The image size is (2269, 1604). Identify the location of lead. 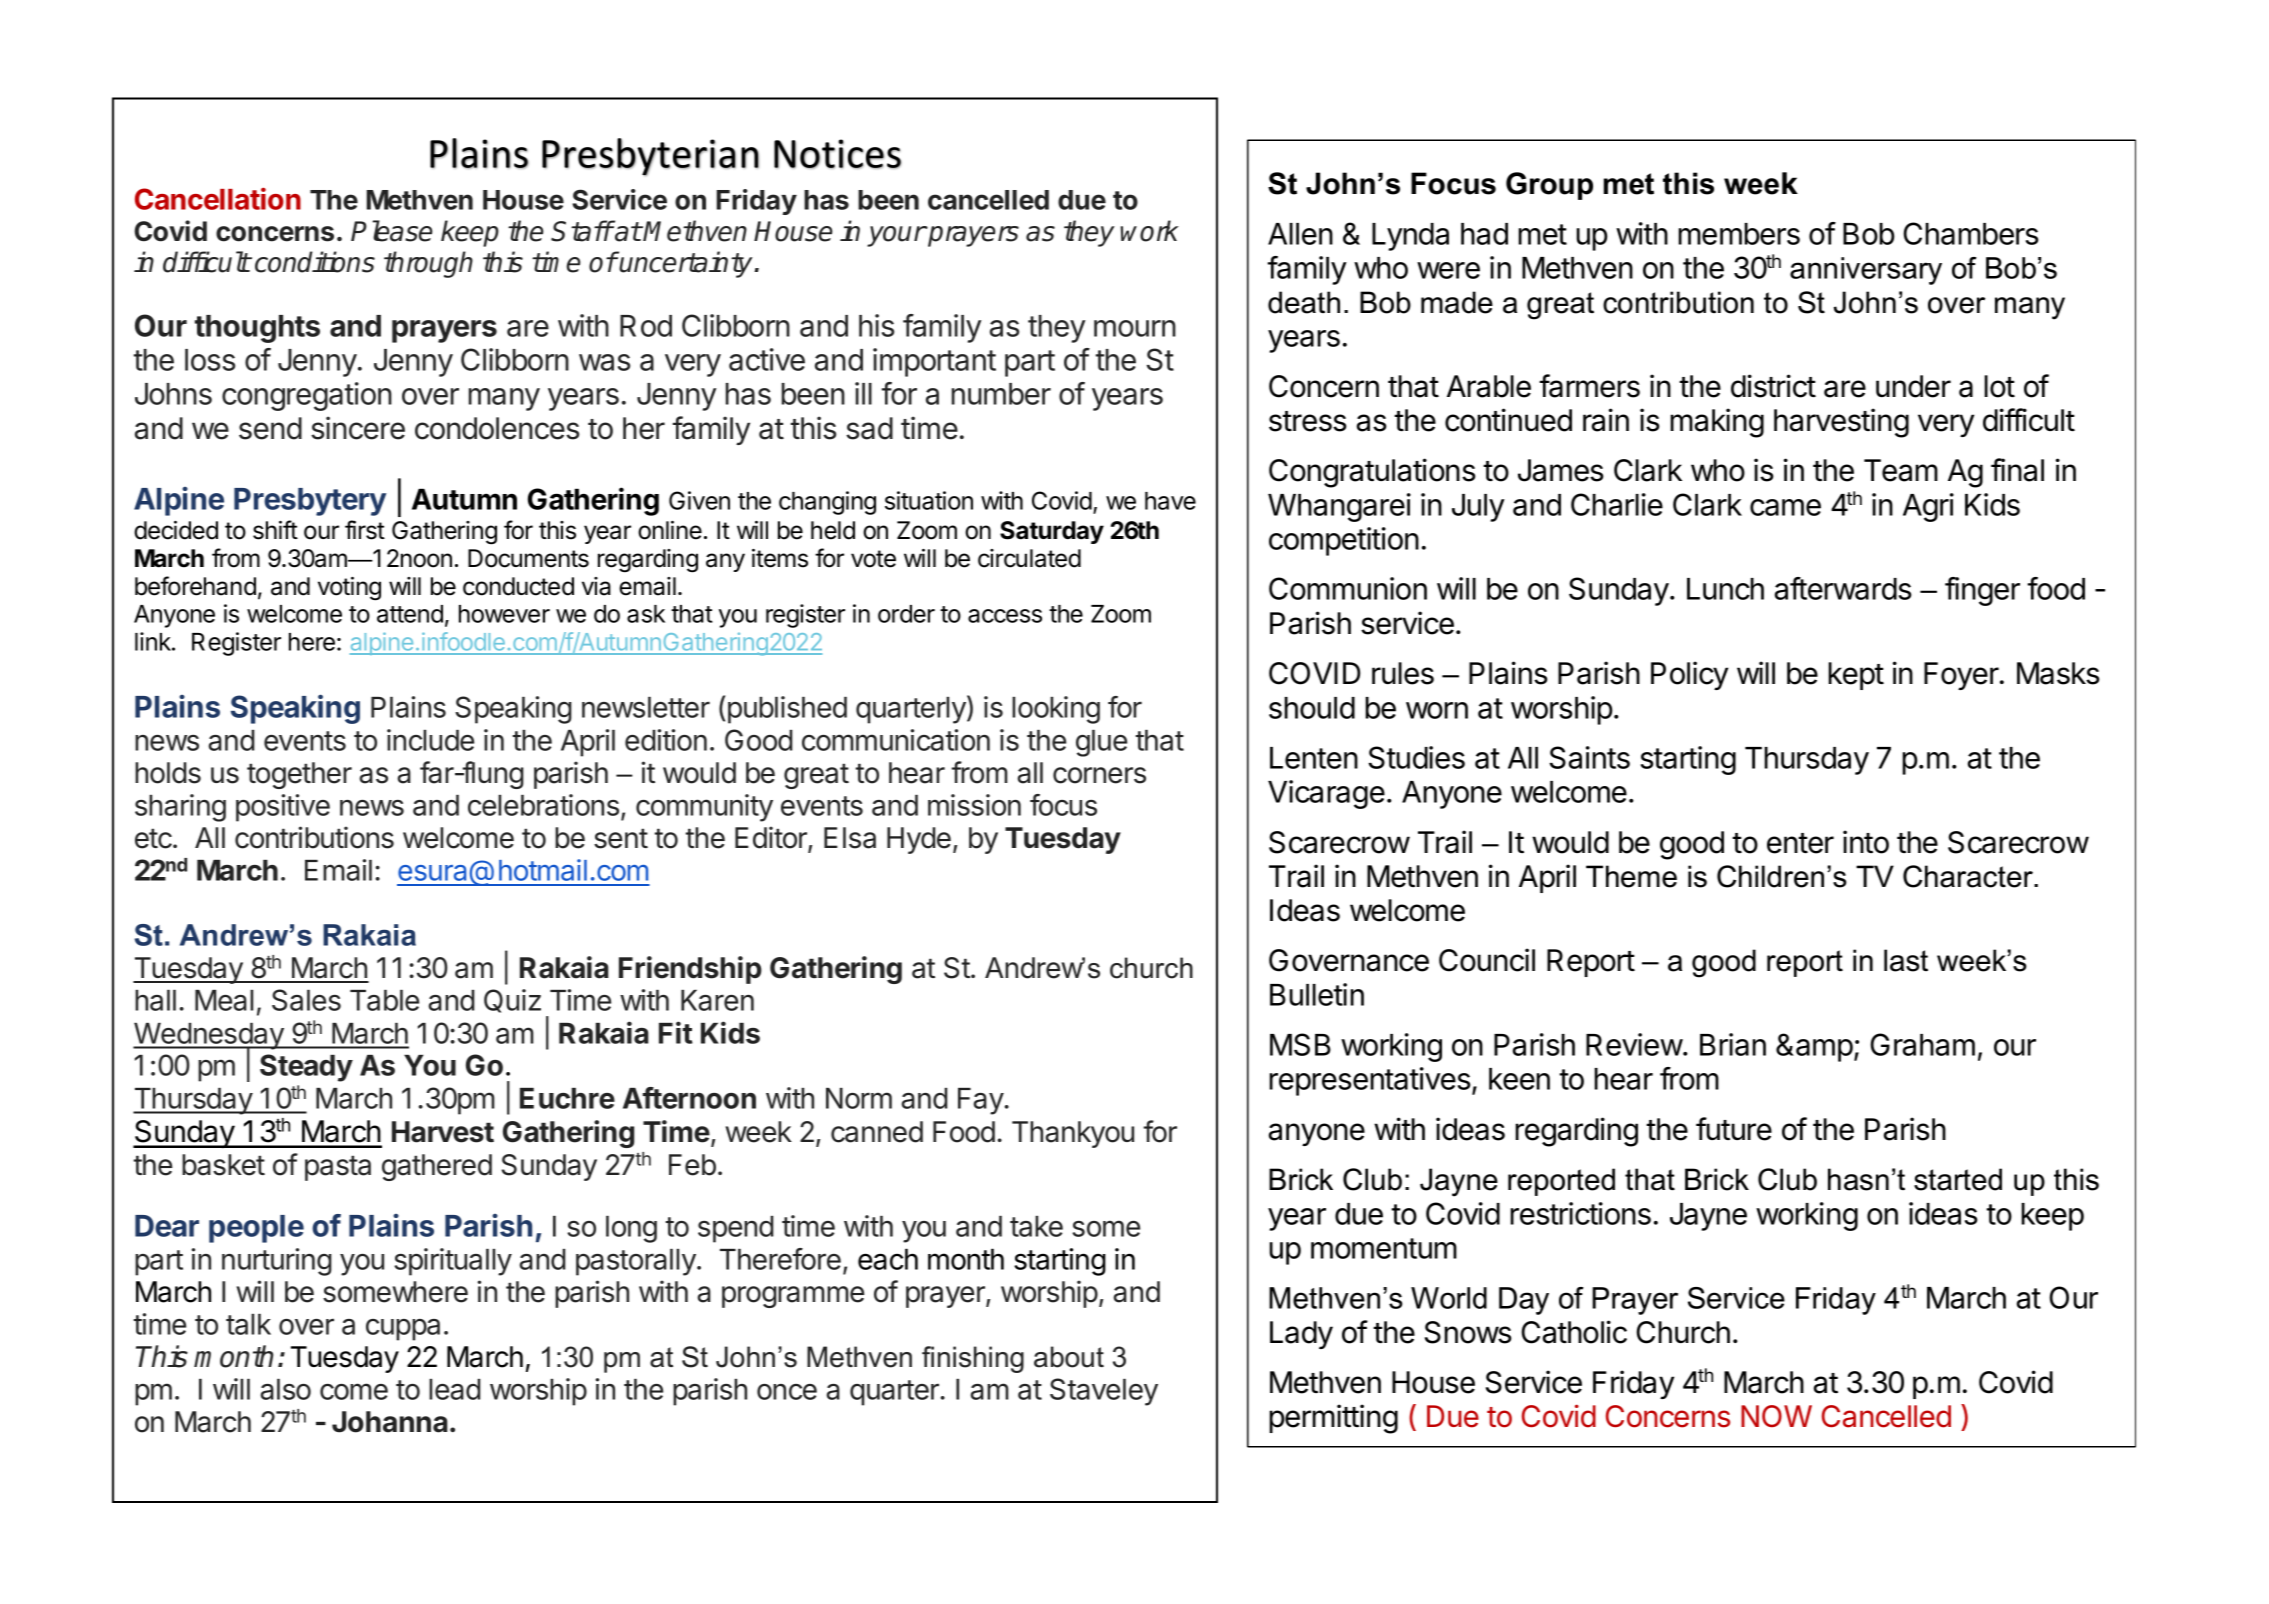
(455, 1389).
